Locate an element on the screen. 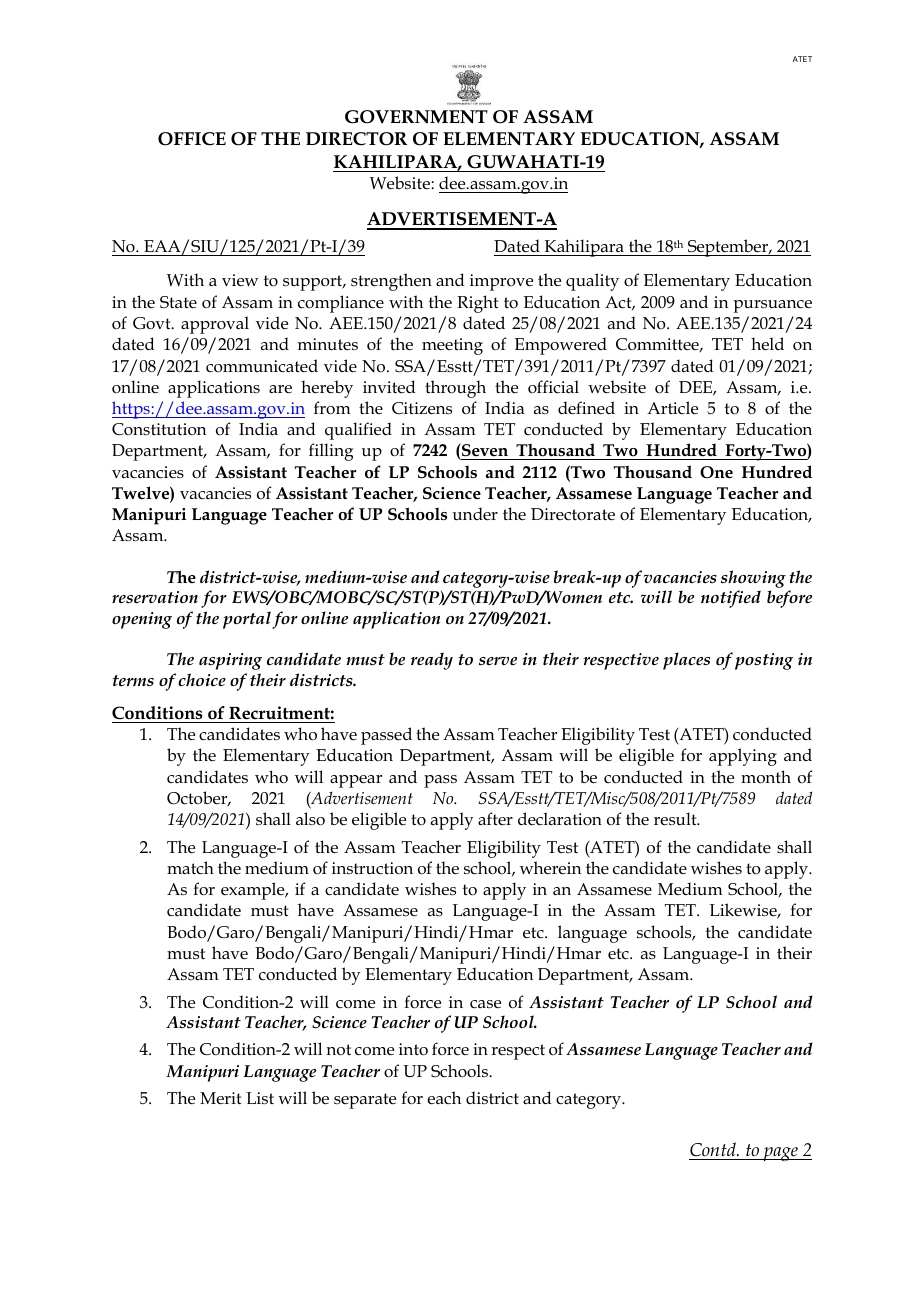 The width and height of the screenshot is (924, 1308). match is located at coordinates (190, 868).
